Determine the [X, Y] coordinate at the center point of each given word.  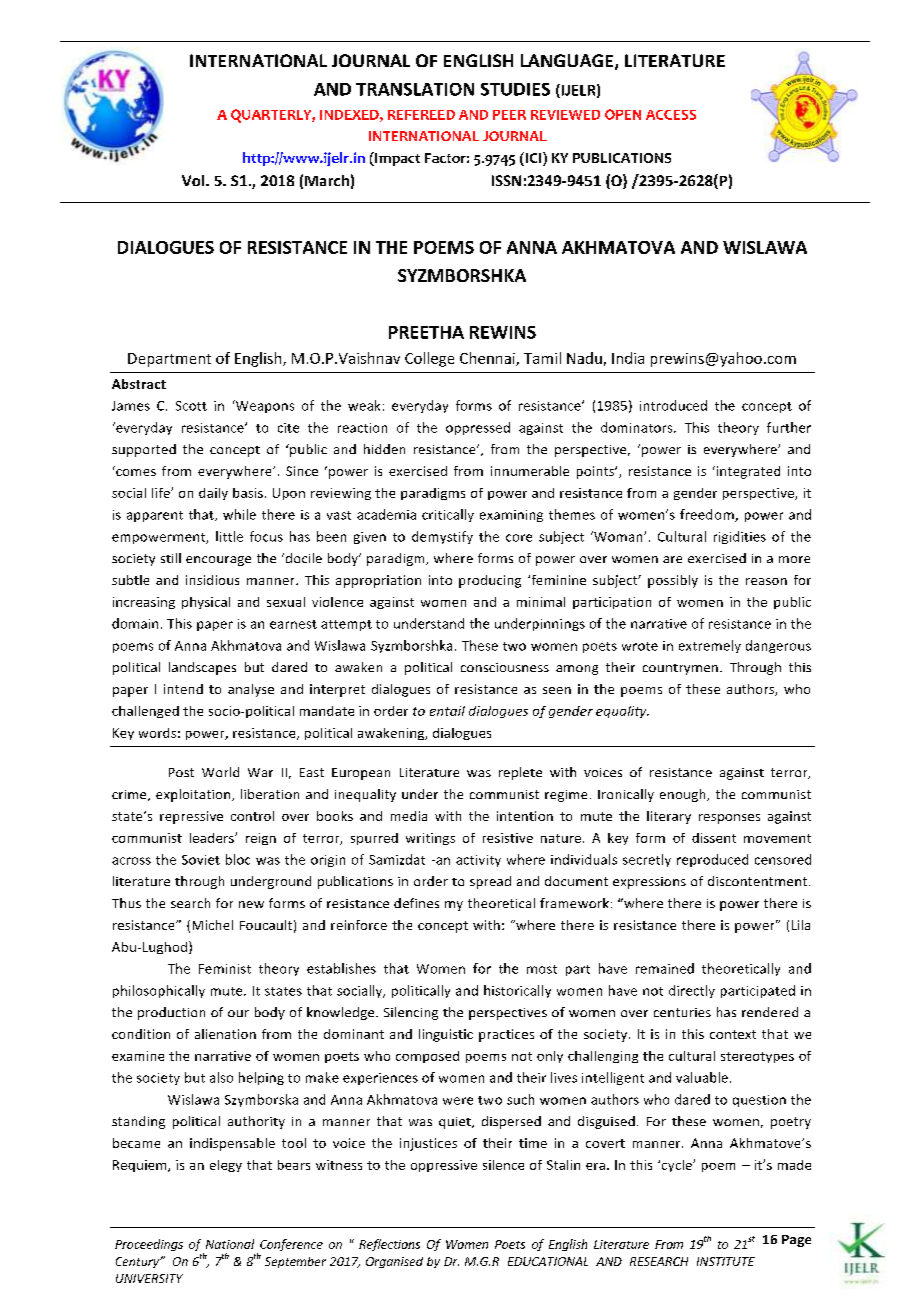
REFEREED [421, 115]
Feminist [225, 969]
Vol [194, 180]
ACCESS [671, 115]
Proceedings [149, 1245]
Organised [394, 1262]
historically [517, 991]
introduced [673, 405]
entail [447, 711]
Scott [191, 406]
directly [692, 991]
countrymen [680, 669]
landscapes [202, 668]
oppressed [478, 428]
